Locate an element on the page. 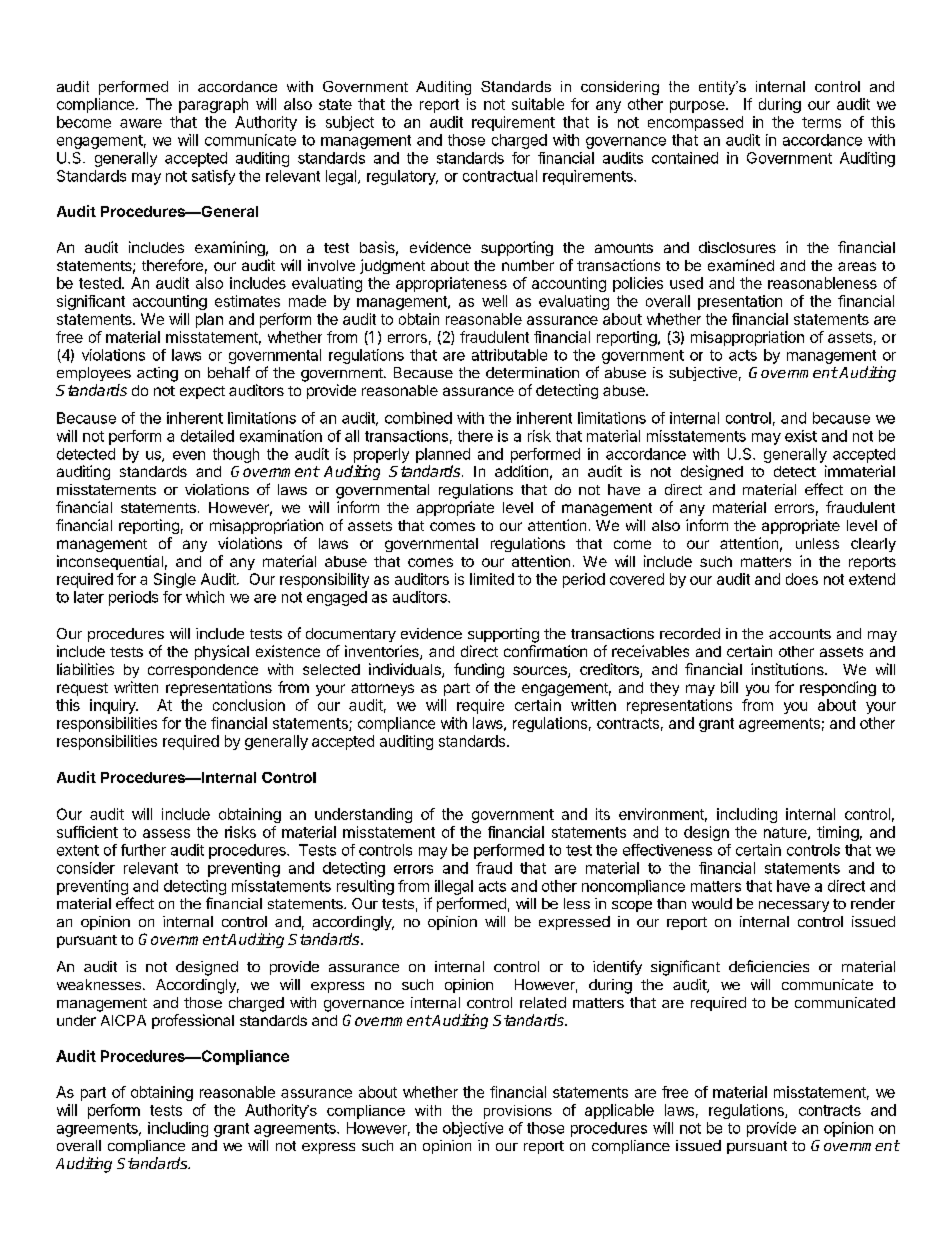  contractual is located at coordinates (500, 176).
